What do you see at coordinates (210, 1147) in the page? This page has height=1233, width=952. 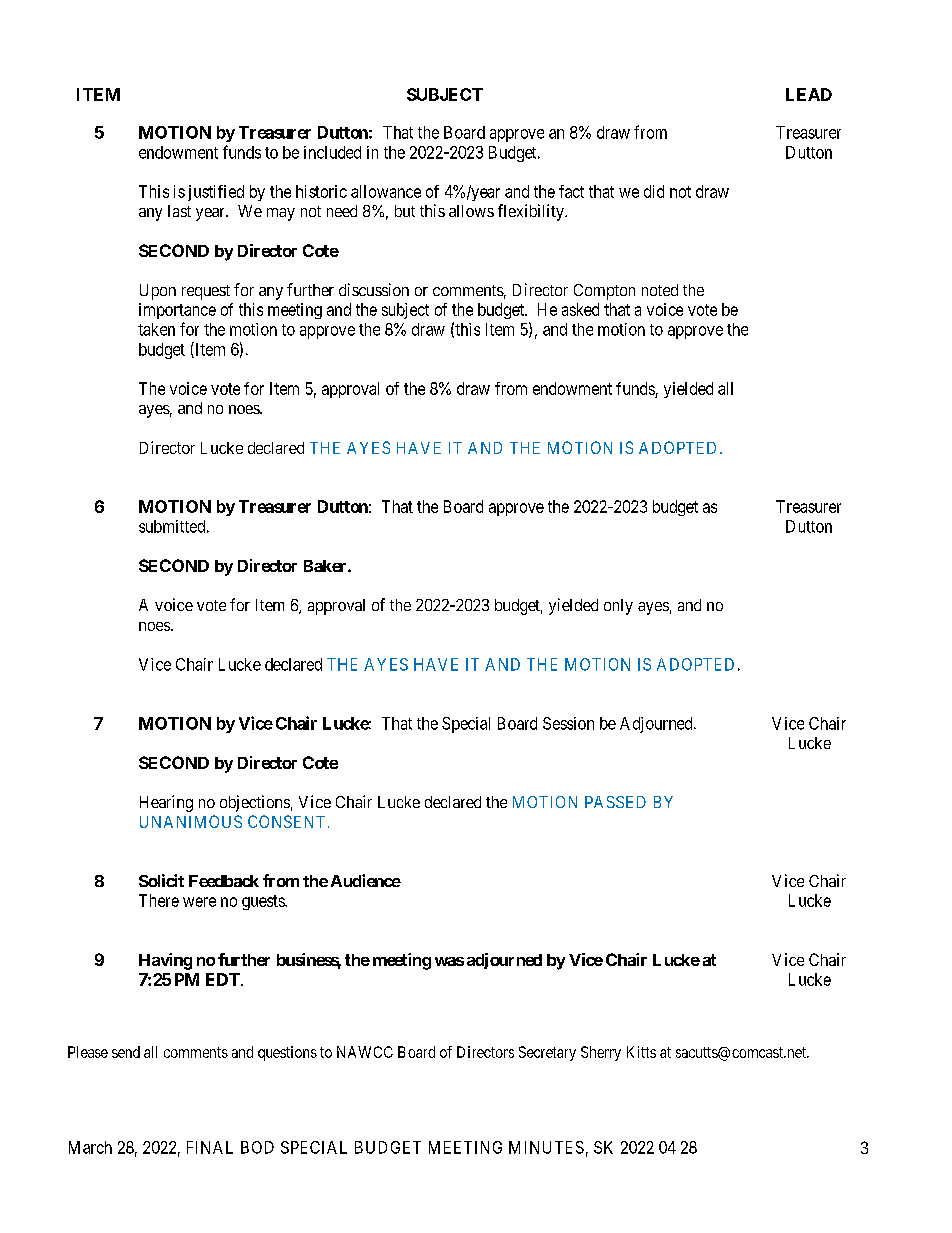 I see `FINAL` at bounding box center [210, 1147].
